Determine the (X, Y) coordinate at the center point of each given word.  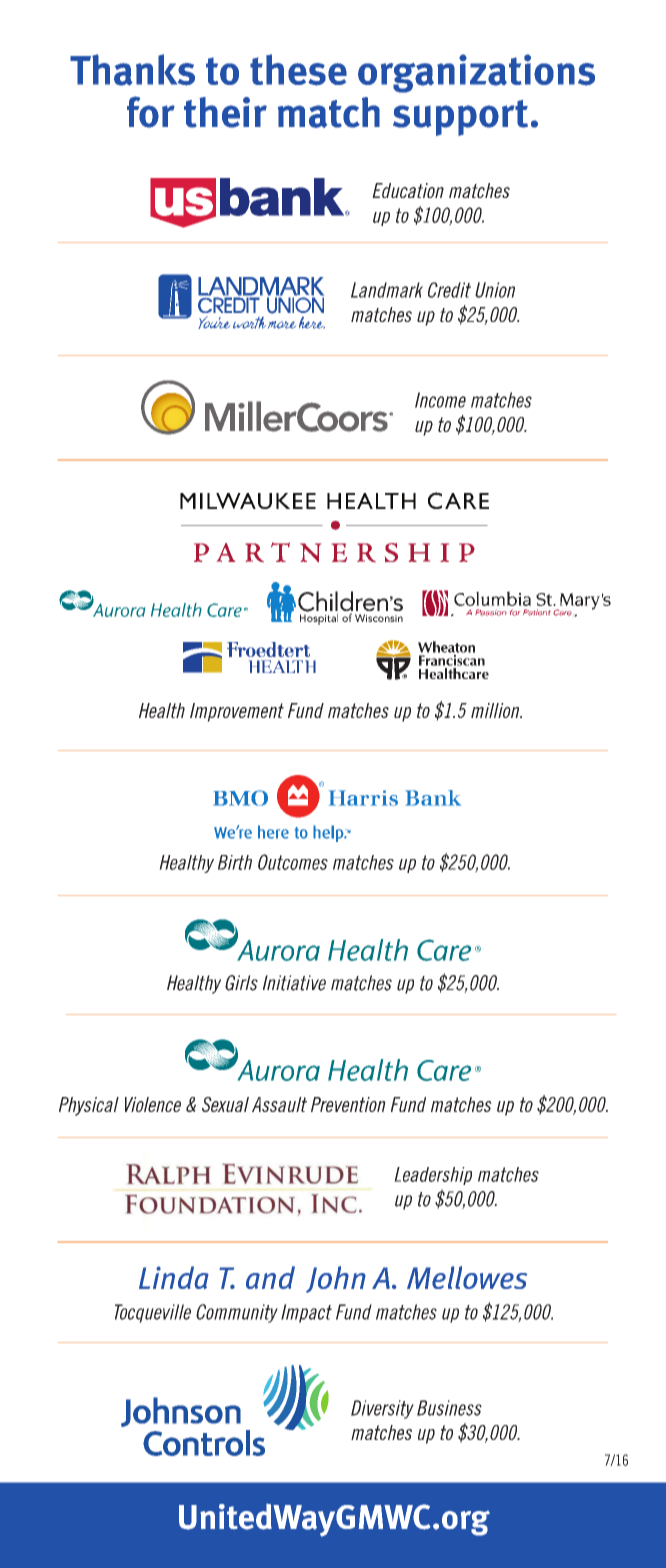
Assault (279, 1104)
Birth (235, 862)
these (298, 70)
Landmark (387, 290)
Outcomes (293, 862)
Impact (306, 1313)
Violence (153, 1104)
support (460, 118)
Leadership (433, 1176)
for (151, 112)
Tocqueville (153, 1313)
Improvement (237, 712)
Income (440, 400)
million (496, 710)
